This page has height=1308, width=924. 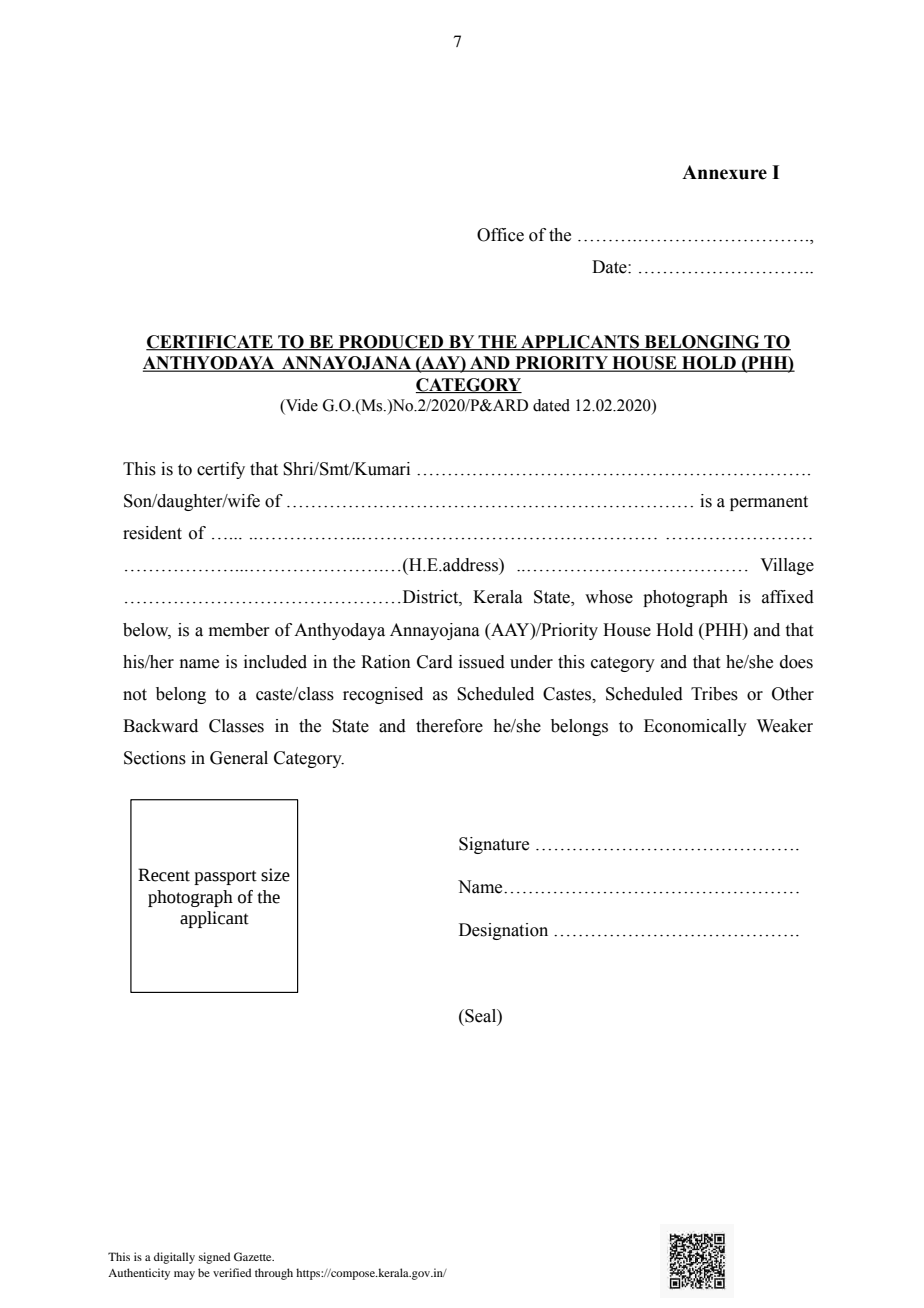 I want to click on permanent, so click(x=769, y=503).
